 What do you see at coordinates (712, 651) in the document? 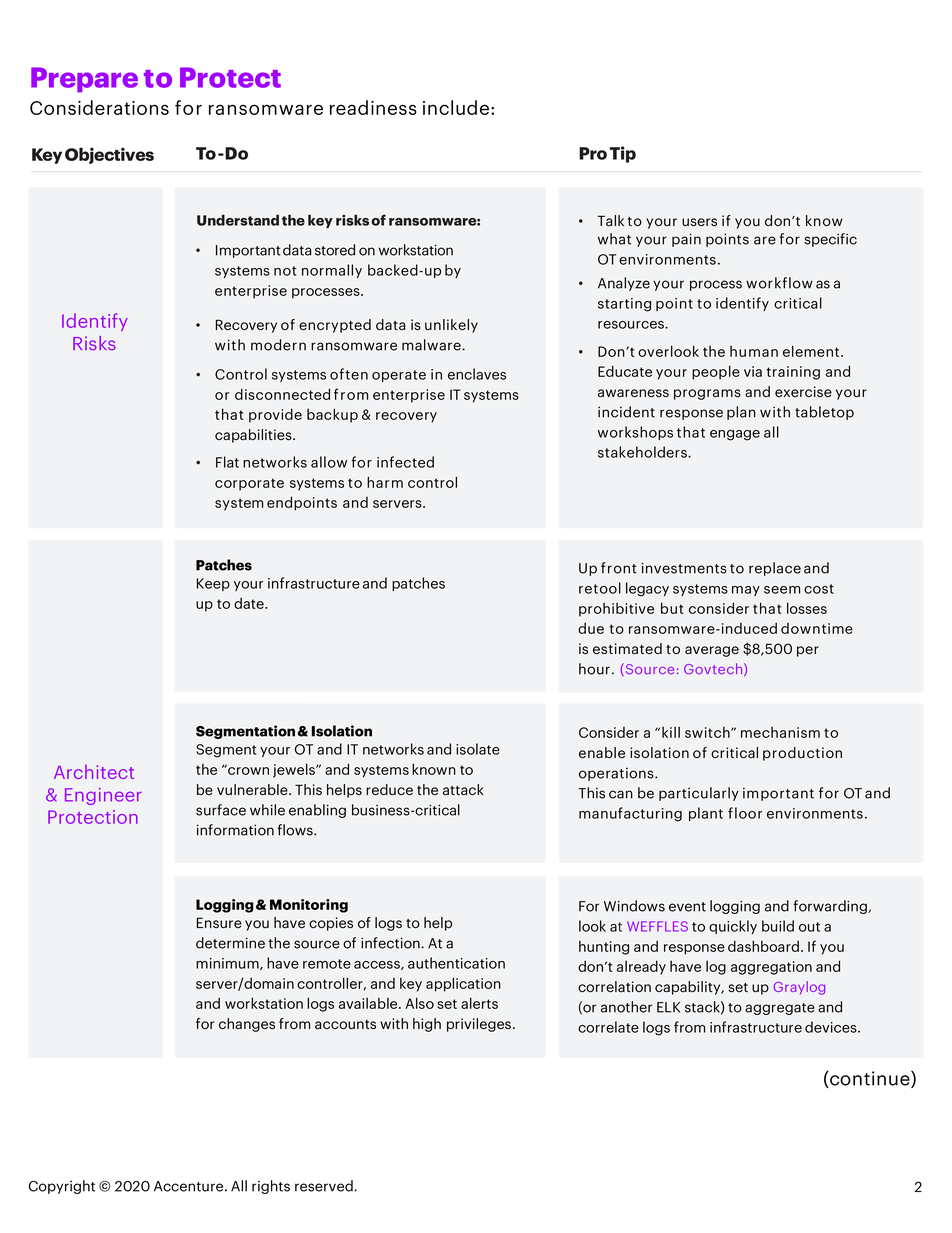
I see `average` at bounding box center [712, 651].
